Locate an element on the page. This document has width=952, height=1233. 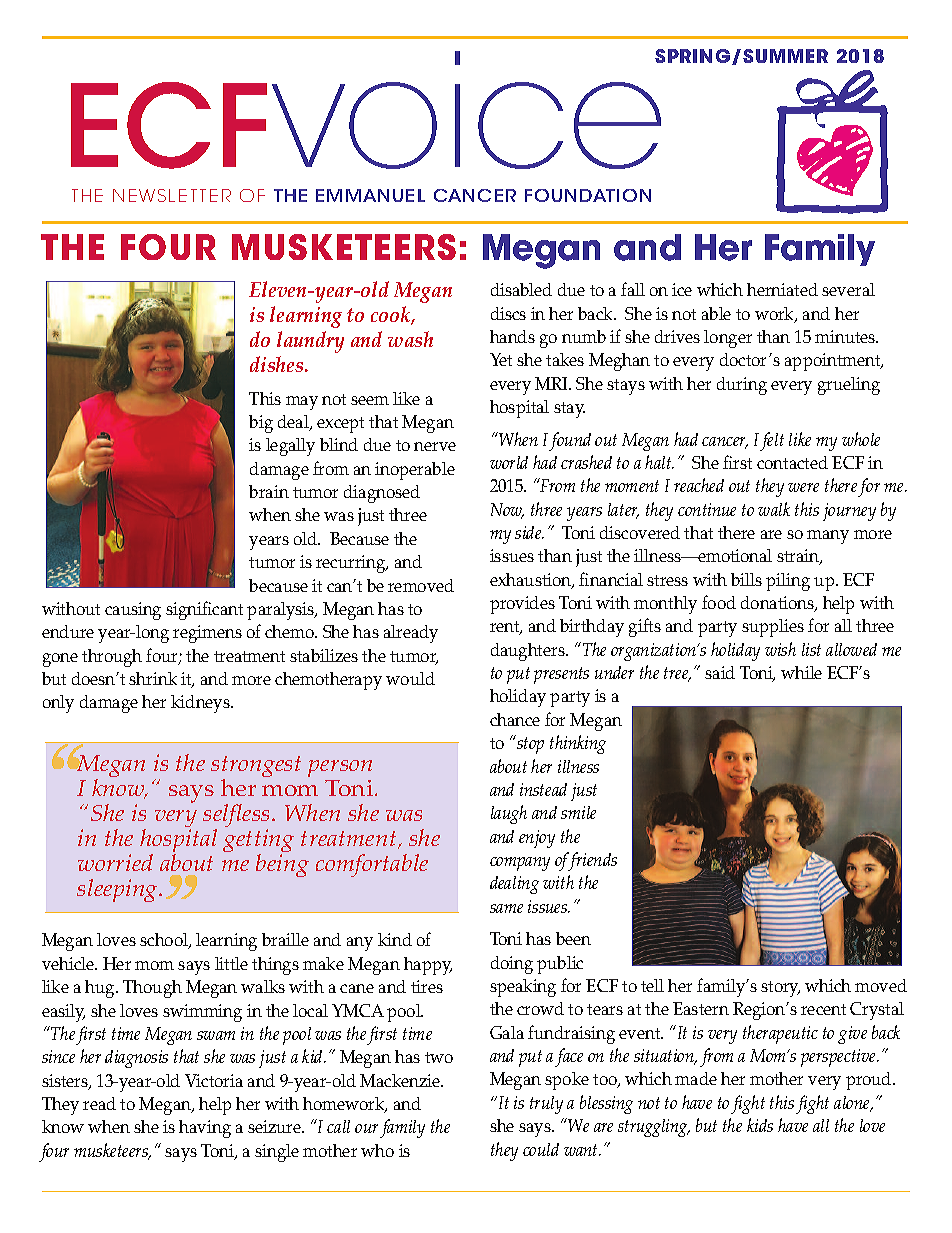
having is located at coordinates (205, 1129).
